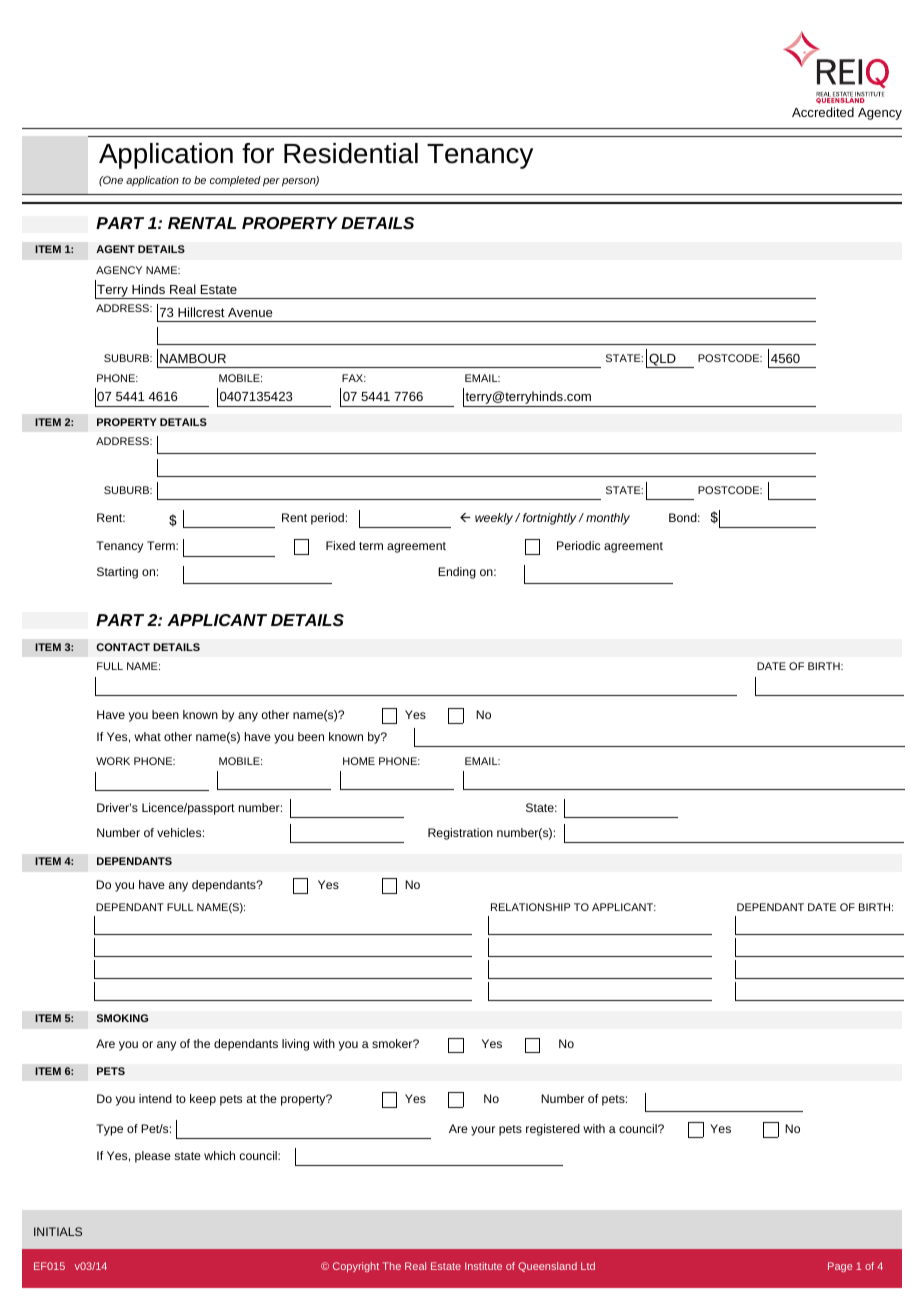  Describe the element at coordinates (457, 573) in the screenshot. I see `Ending` at that location.
